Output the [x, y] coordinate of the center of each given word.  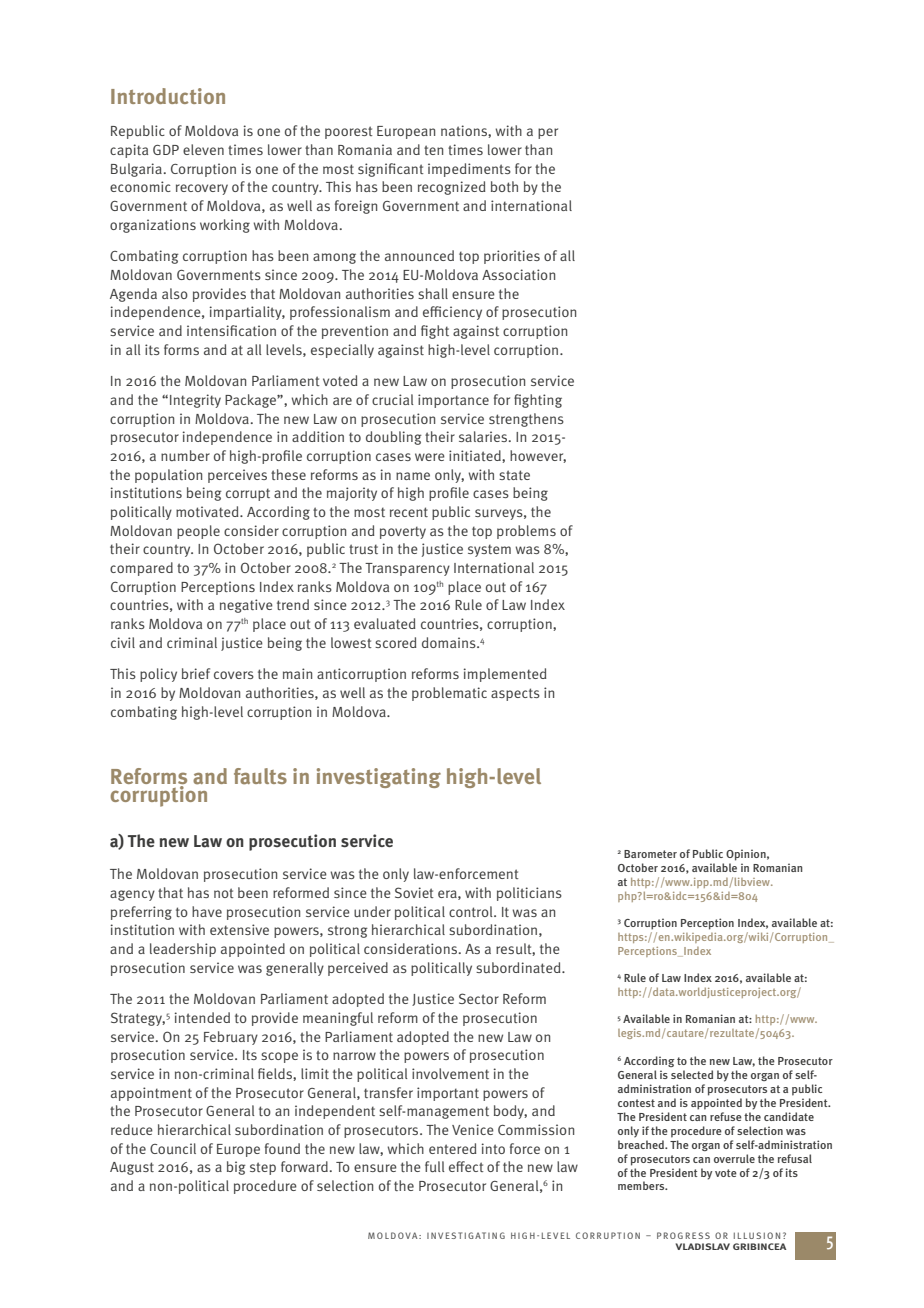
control [472, 911]
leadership [183, 950]
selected [692, 1074]
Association [518, 274]
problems [526, 532]
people [198, 532]
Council [173, 1148]
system [489, 550]
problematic [449, 694]
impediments [469, 170]
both [504, 186]
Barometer [650, 854]
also [175, 293]
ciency [462, 313]
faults [260, 776]
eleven [203, 149]
